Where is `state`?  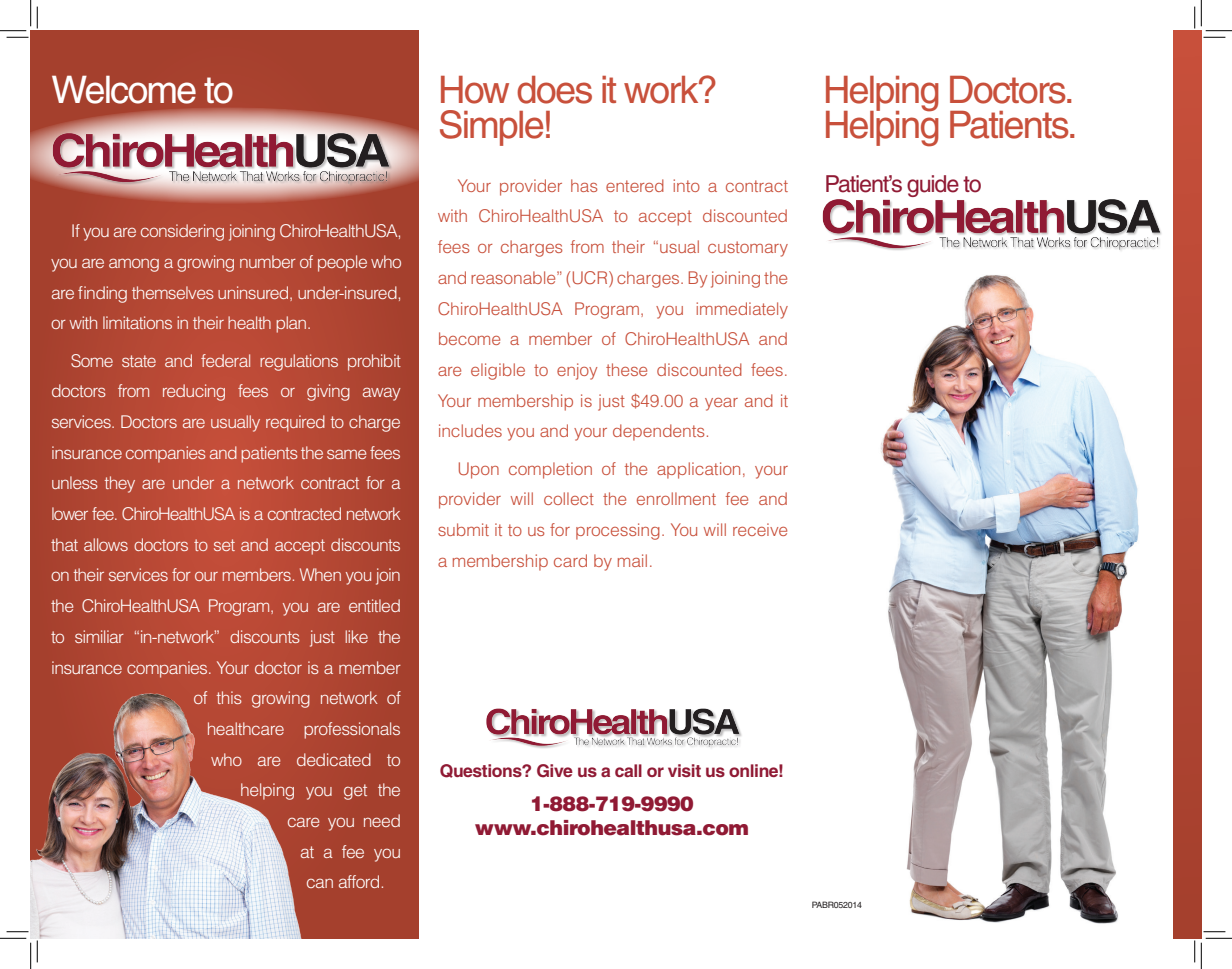 state is located at coordinates (139, 361).
